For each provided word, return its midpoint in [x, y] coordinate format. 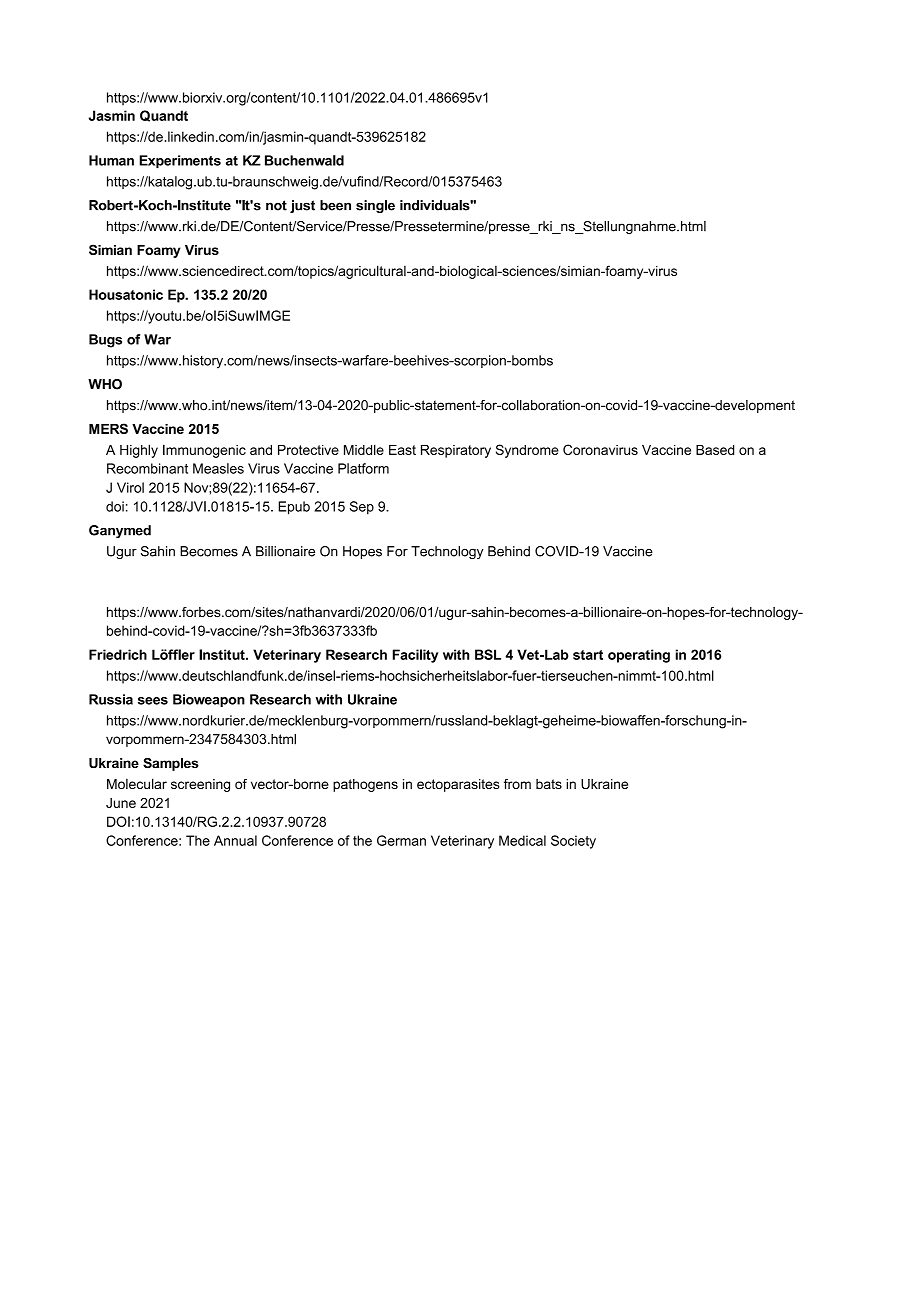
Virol [130, 487]
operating [639, 656]
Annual [235, 840]
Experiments [180, 162]
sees [153, 701]
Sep [362, 508]
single [375, 206]
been [335, 205]
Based [715, 450]
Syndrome [527, 451]
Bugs [105, 341]
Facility [415, 656]
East [402, 450]
